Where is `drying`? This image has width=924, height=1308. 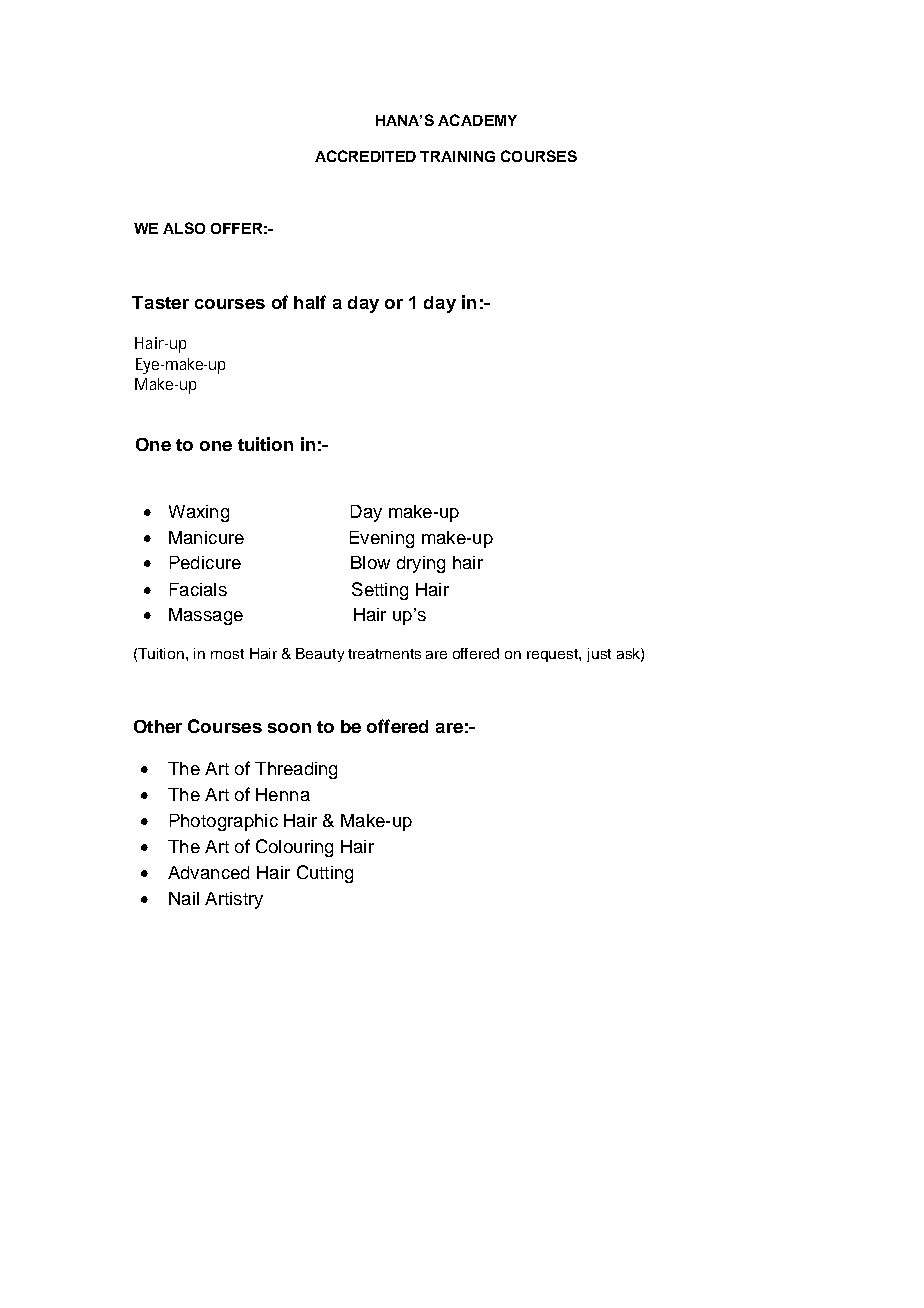
drying is located at coordinates (421, 564).
